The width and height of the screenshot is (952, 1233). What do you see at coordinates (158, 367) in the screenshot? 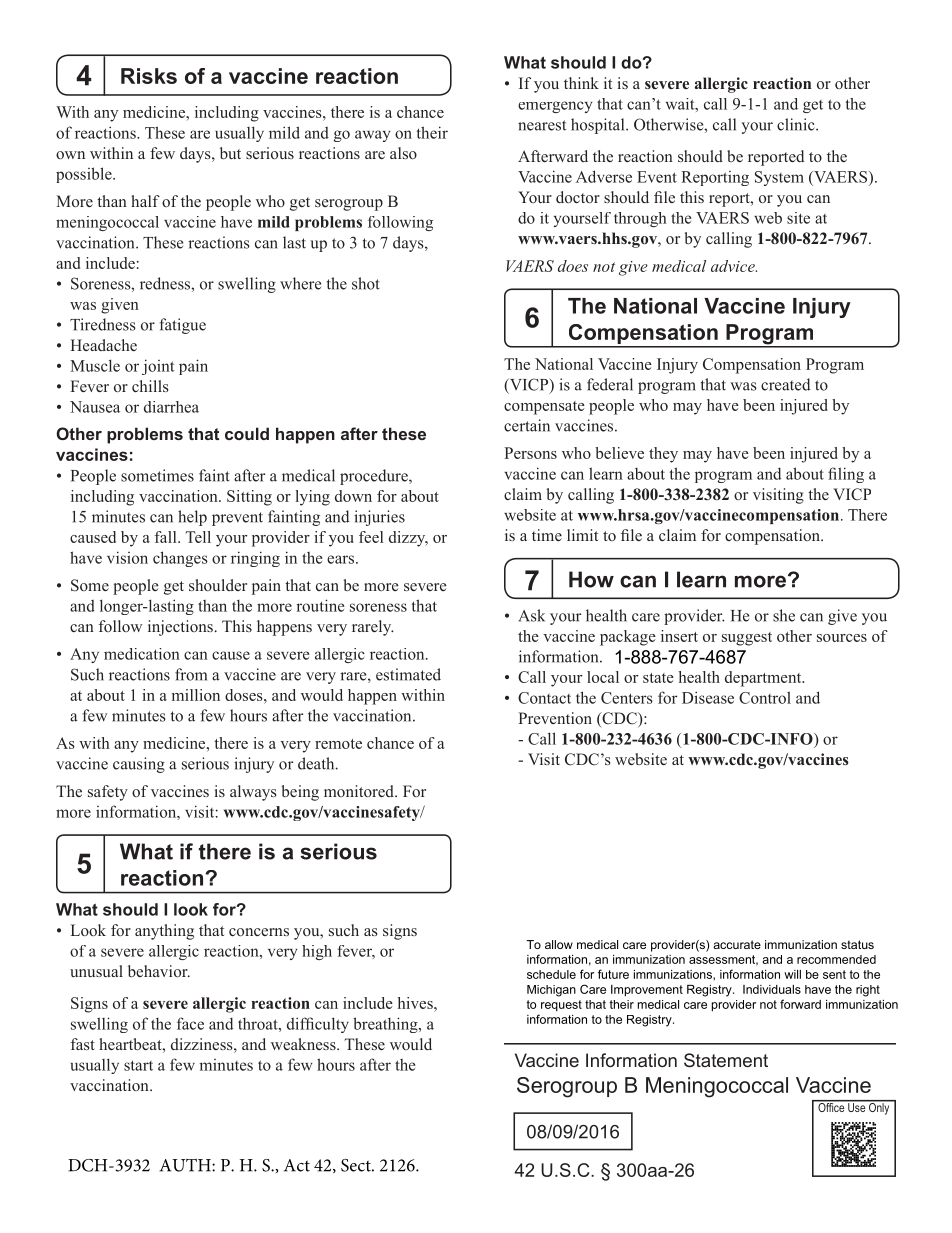
I see `joint` at bounding box center [158, 367].
